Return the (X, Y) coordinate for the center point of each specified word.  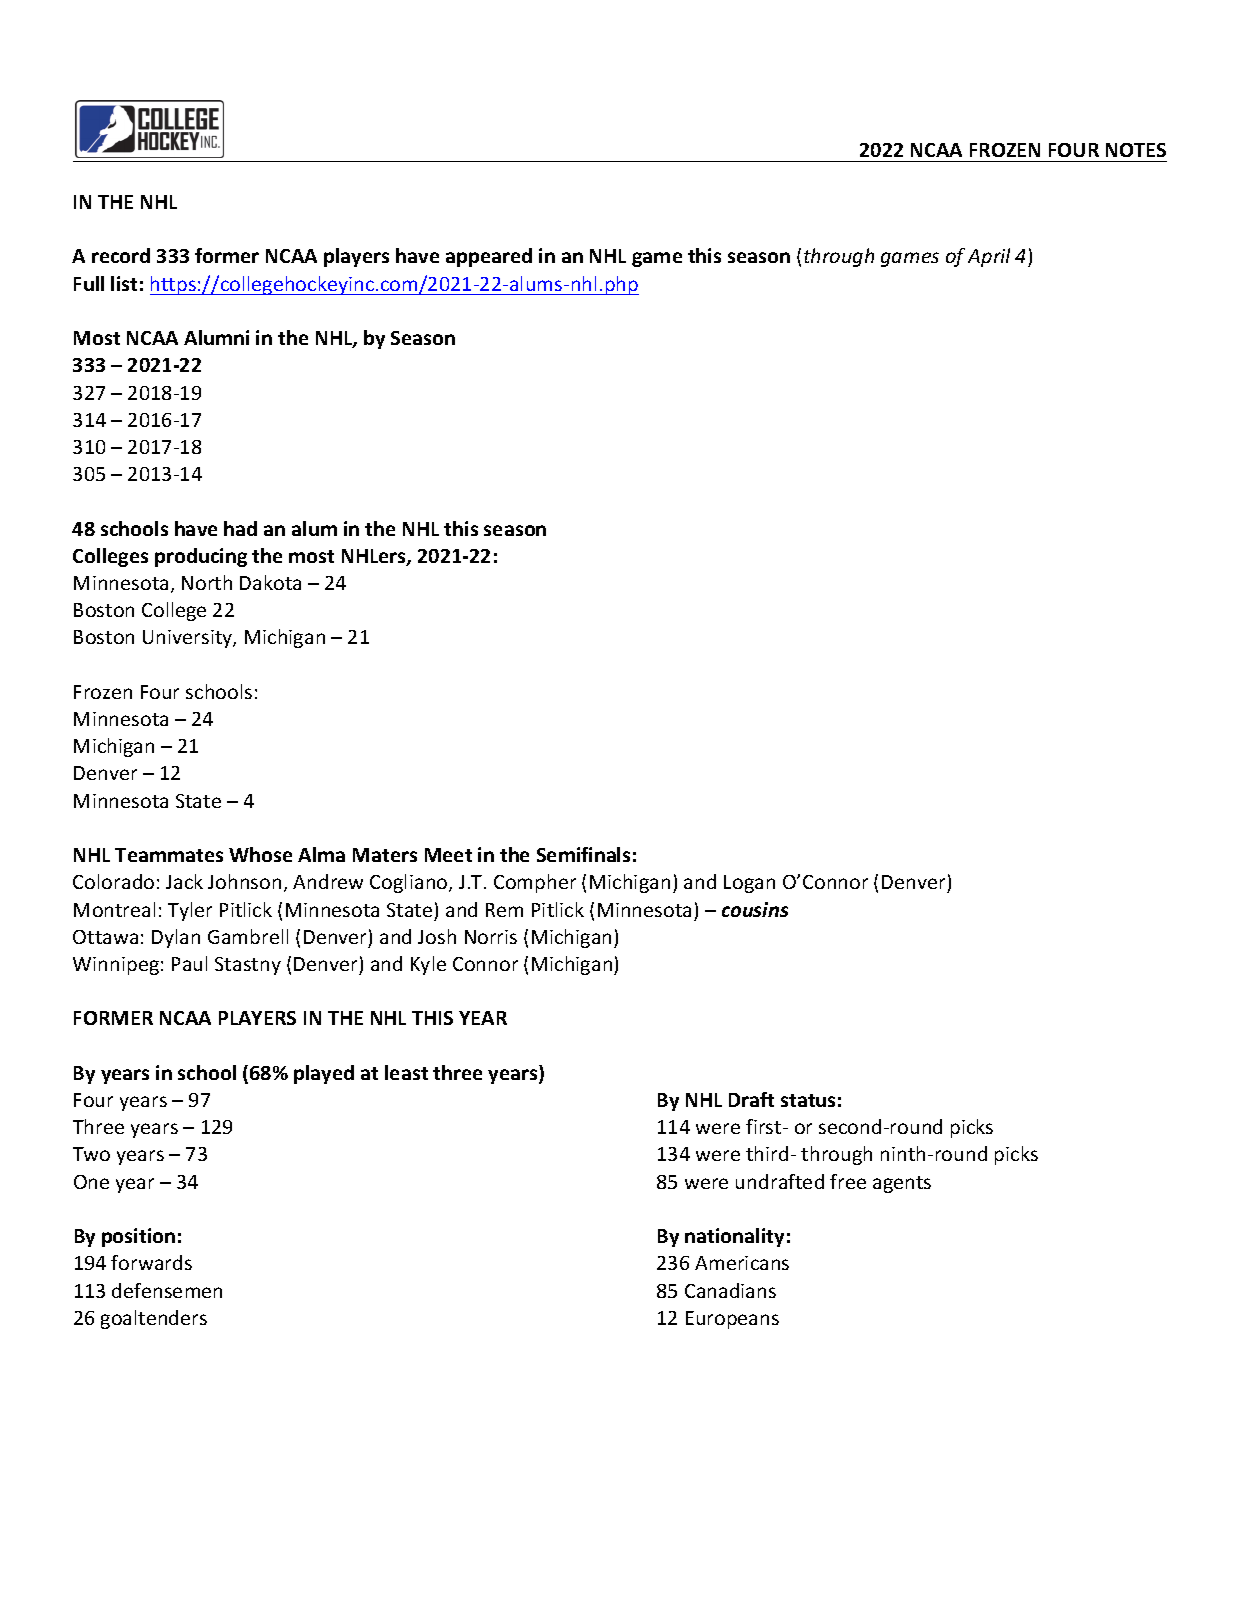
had (240, 528)
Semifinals (583, 854)
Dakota (270, 582)
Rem (504, 910)
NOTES (1136, 150)
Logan (749, 884)
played (324, 1074)
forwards (151, 1262)
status (808, 1100)
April (989, 257)
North (207, 582)
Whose (260, 854)
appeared (489, 257)
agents (902, 1184)
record (121, 255)
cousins (755, 909)
